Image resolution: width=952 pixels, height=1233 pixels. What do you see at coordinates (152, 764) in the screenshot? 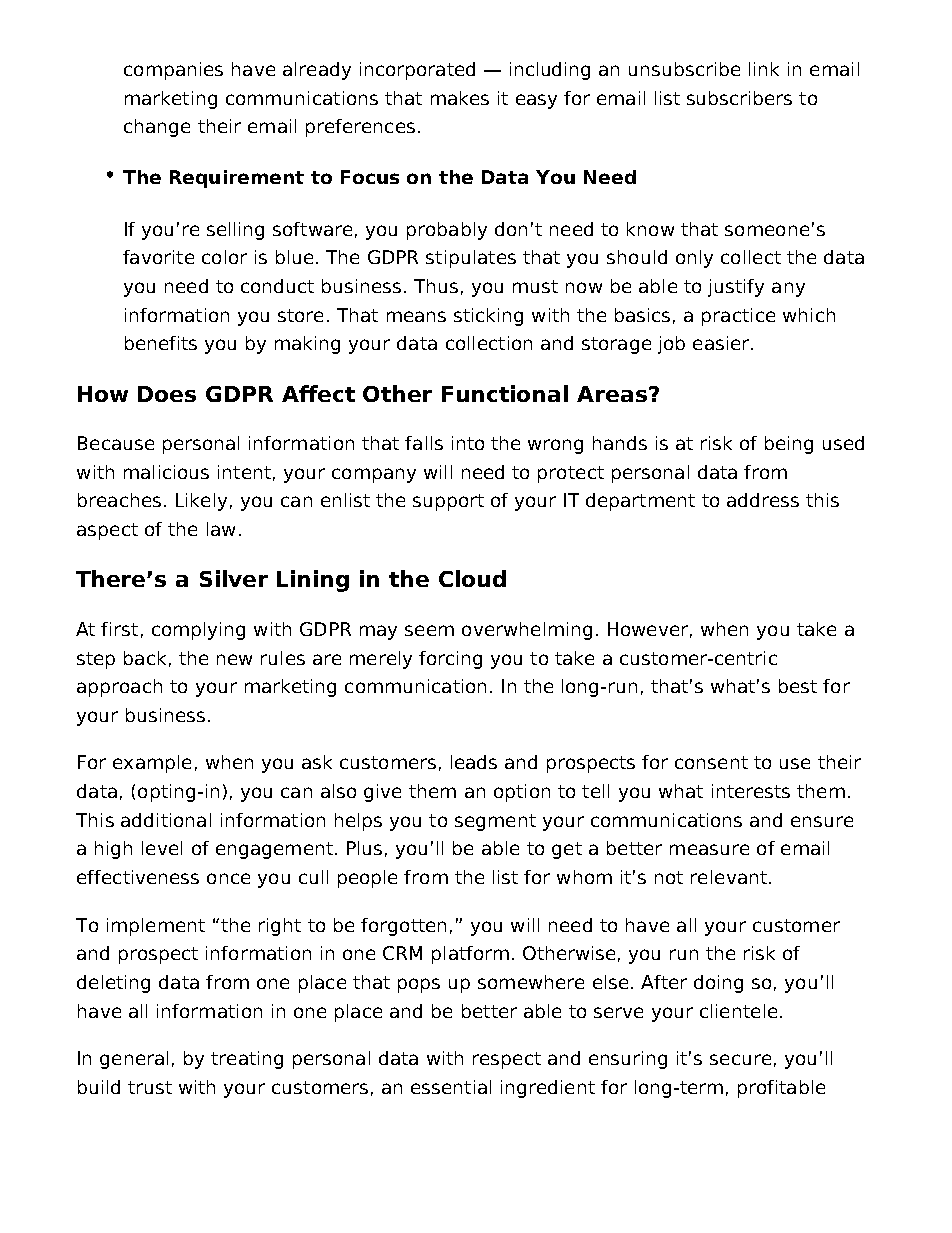
I see `example` at bounding box center [152, 764].
